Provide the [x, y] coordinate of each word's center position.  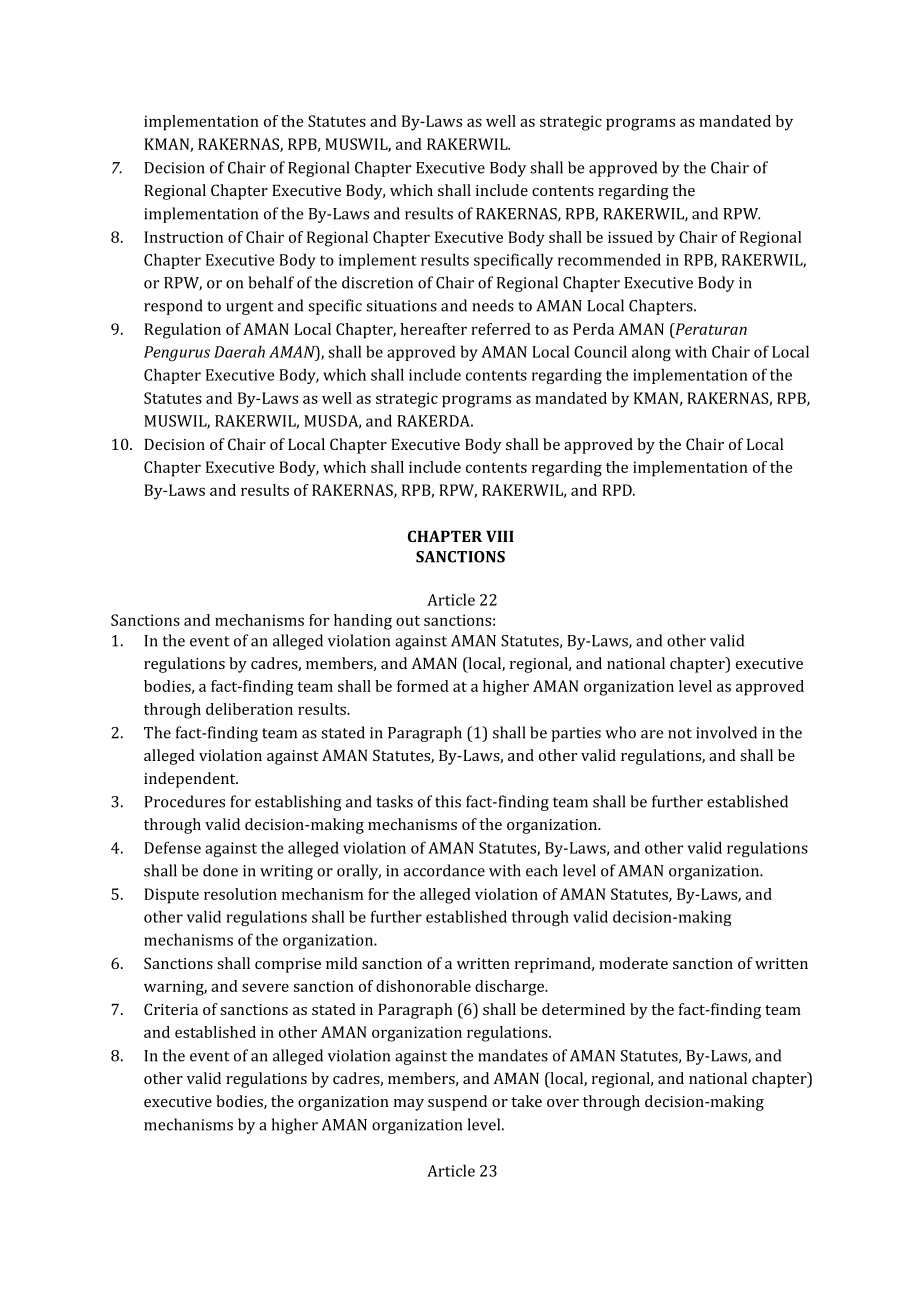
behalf [271, 282]
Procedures [184, 801]
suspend [457, 1103]
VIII [500, 536]
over [563, 1103]
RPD [618, 490]
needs [493, 305]
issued [630, 237]
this [448, 801]
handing [363, 622]
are [652, 734]
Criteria [171, 1009]
